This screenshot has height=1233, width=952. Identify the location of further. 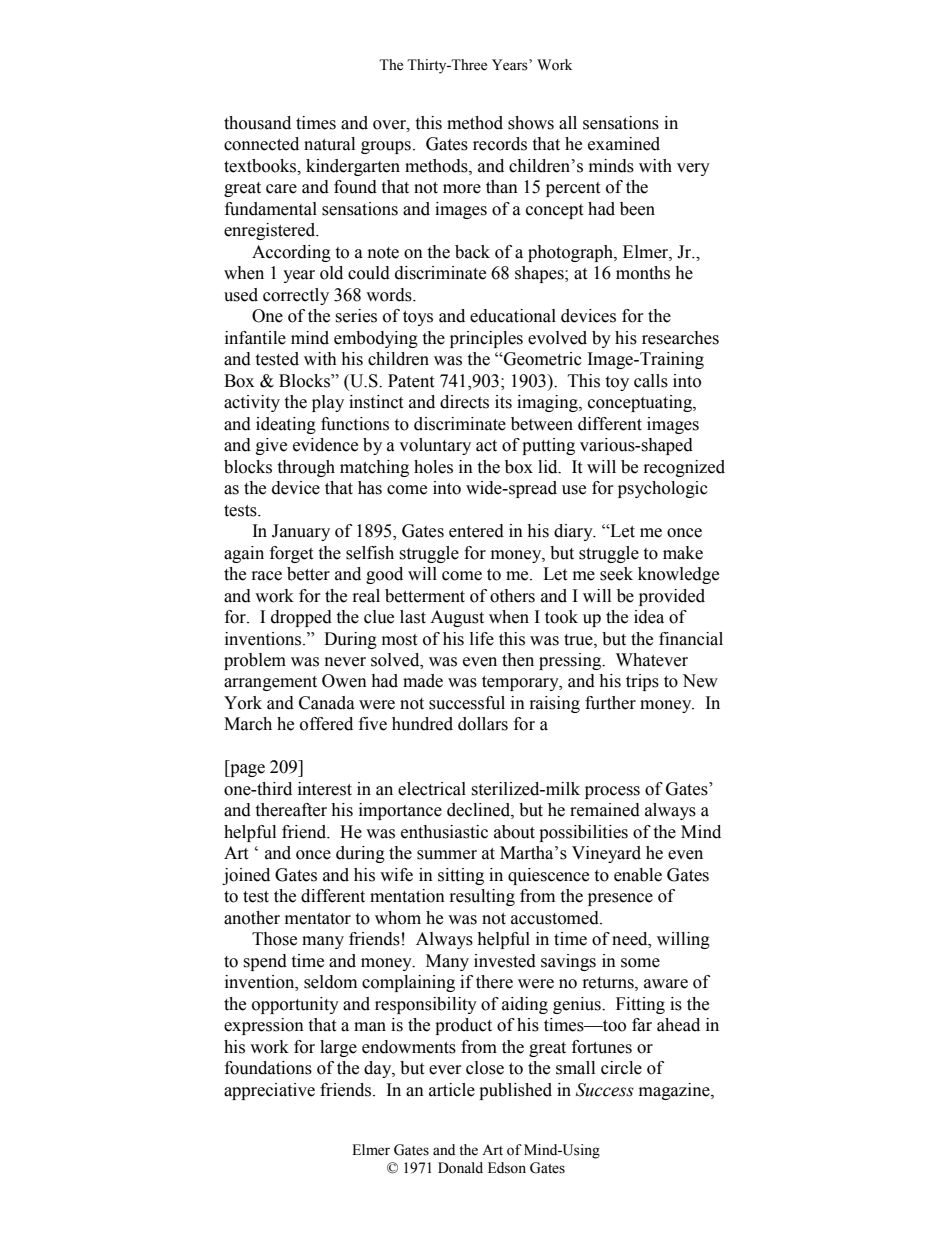
(610, 703).
